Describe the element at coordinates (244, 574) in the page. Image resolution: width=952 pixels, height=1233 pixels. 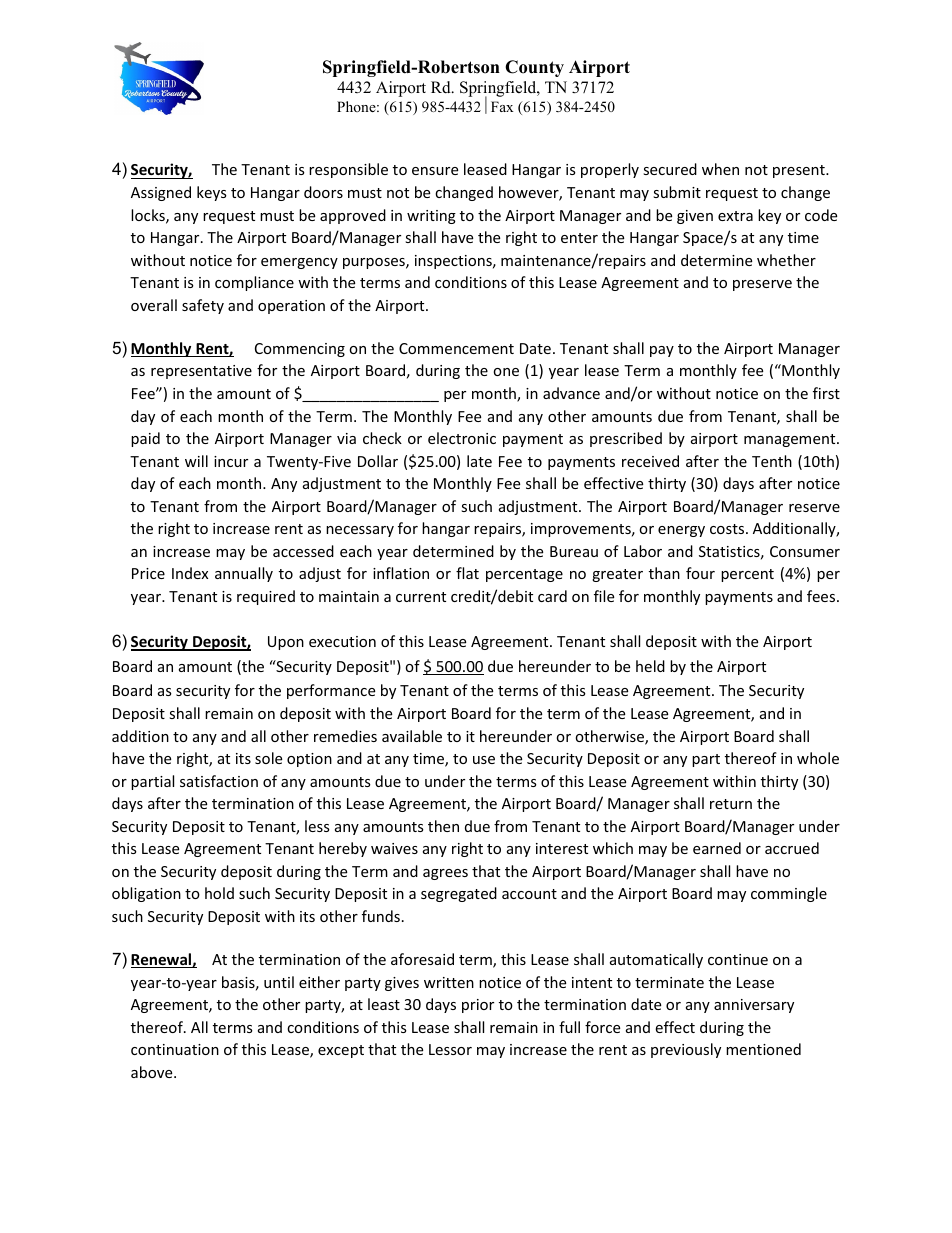
I see `annually` at that location.
